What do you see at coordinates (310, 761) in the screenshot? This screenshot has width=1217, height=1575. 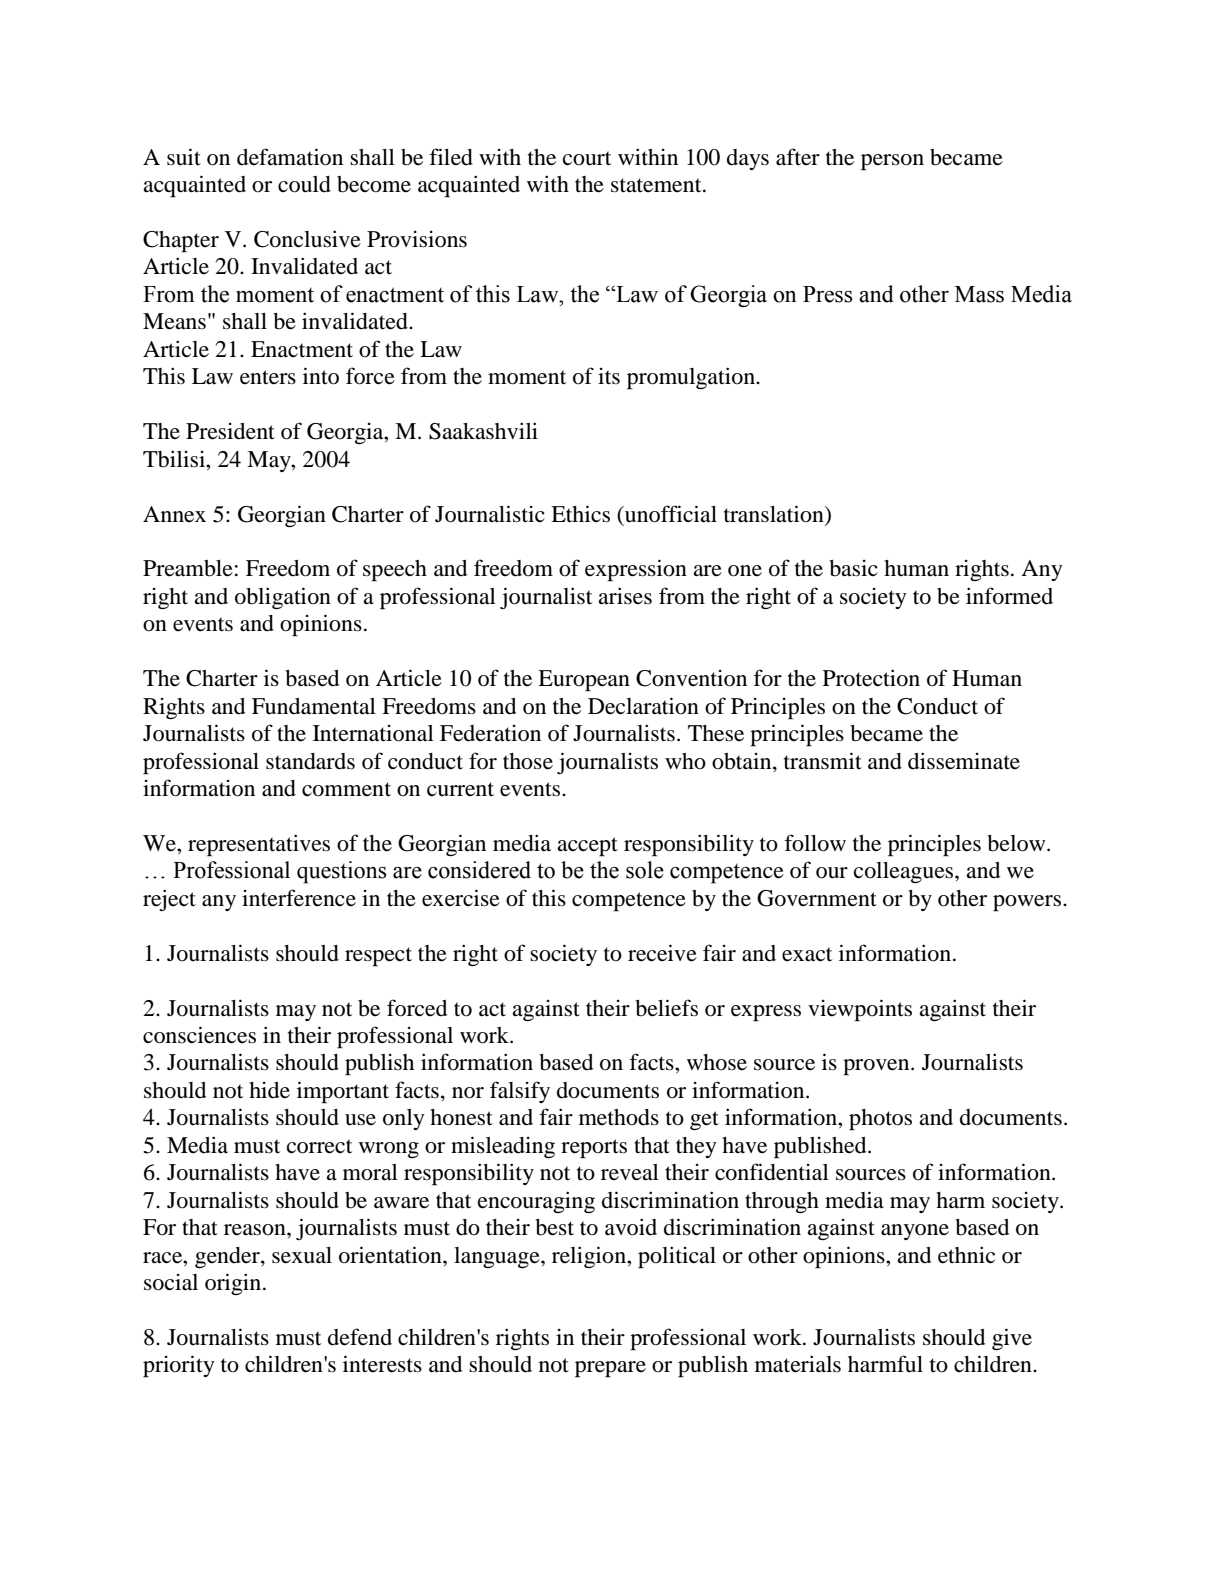 I see `standards` at bounding box center [310, 761].
